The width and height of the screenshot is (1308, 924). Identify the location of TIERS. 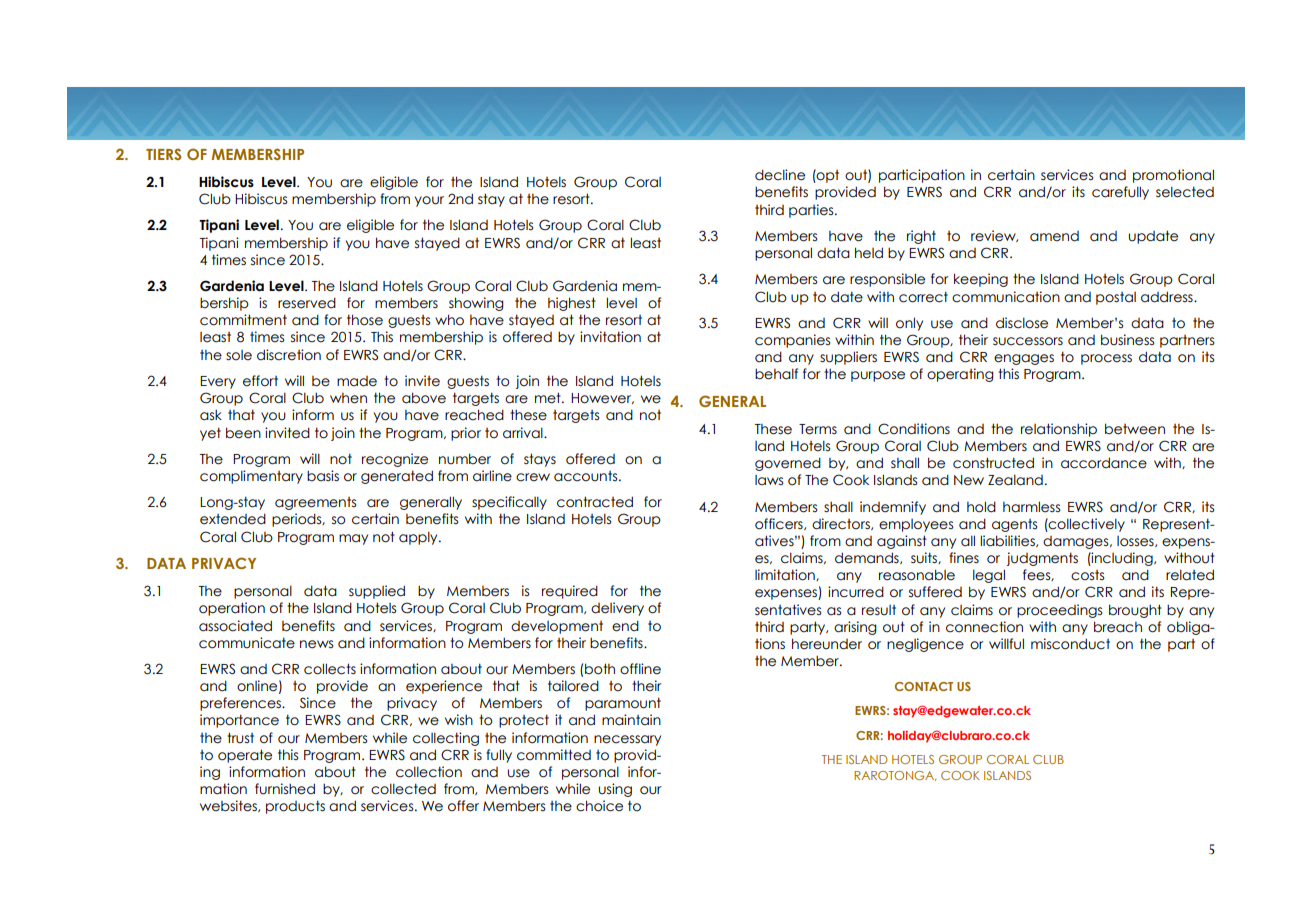
(163, 154).
